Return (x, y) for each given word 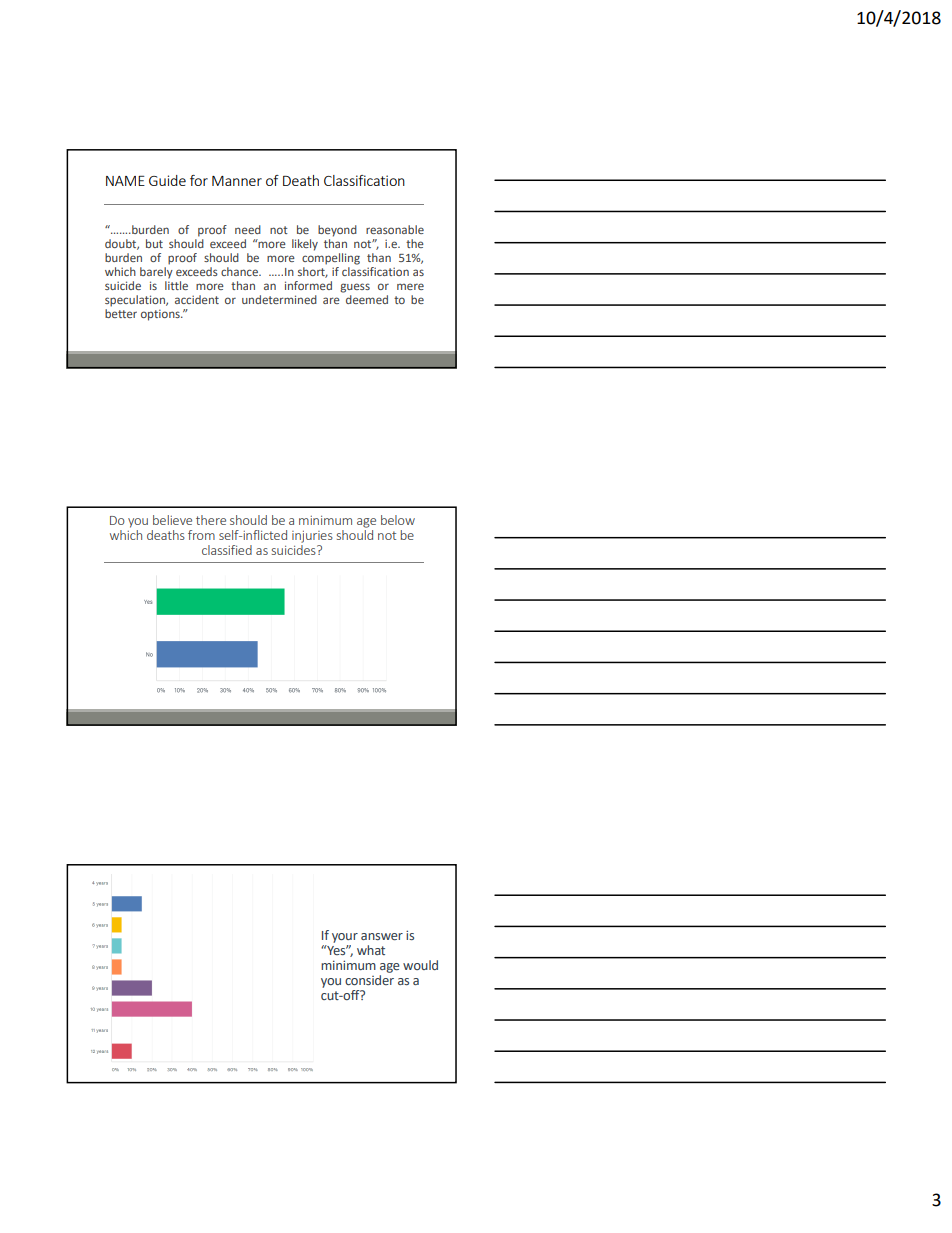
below (398, 520)
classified (227, 550)
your (345, 938)
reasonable (395, 229)
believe (172, 520)
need (248, 229)
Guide (167, 180)
